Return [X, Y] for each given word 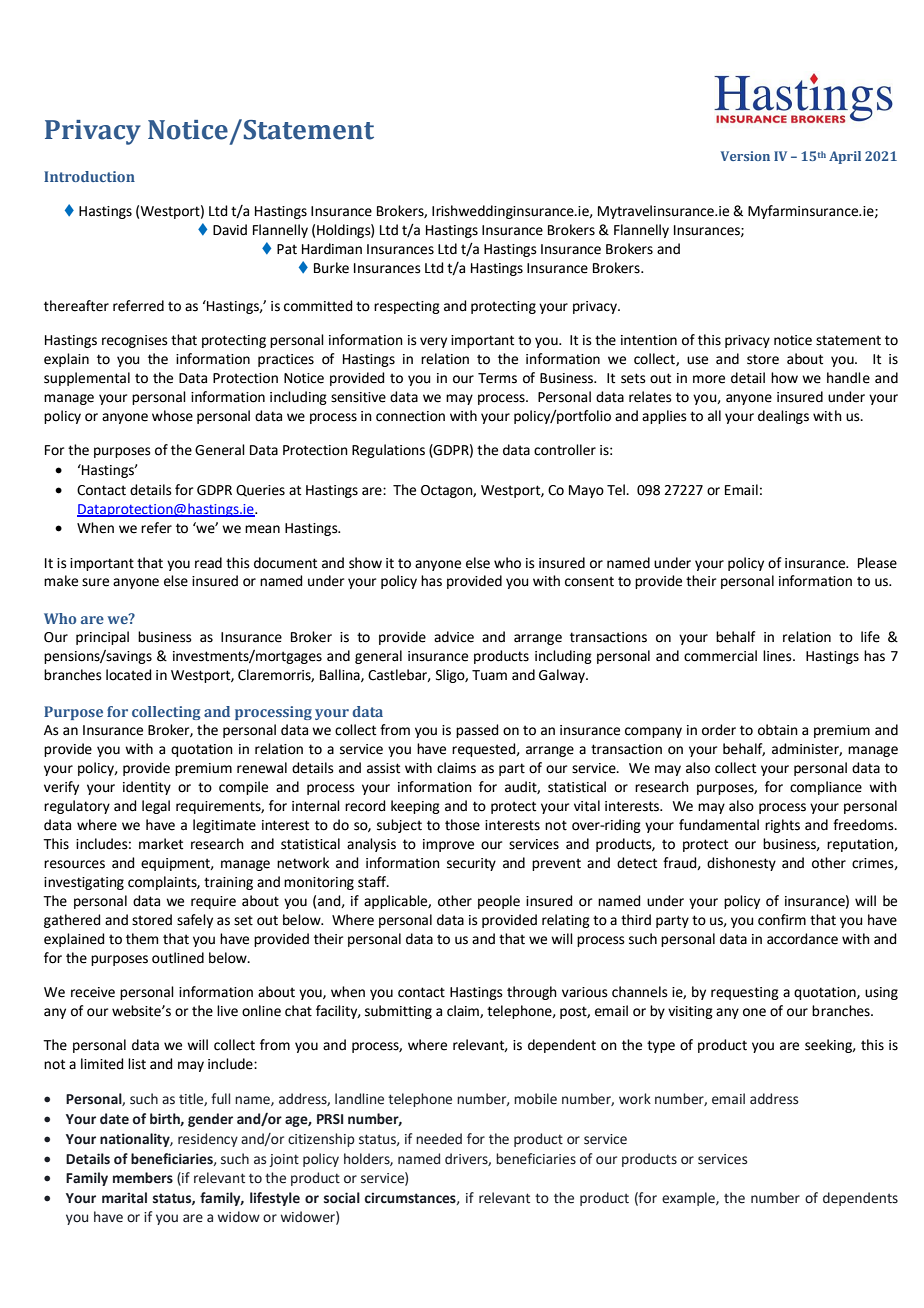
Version [745, 156]
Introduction [89, 176]
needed [439, 1139]
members [143, 1178]
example [689, 1199]
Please [877, 563]
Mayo [586, 491]
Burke [331, 268]
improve [448, 845]
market [161, 844]
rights [782, 826]
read [208, 563]
